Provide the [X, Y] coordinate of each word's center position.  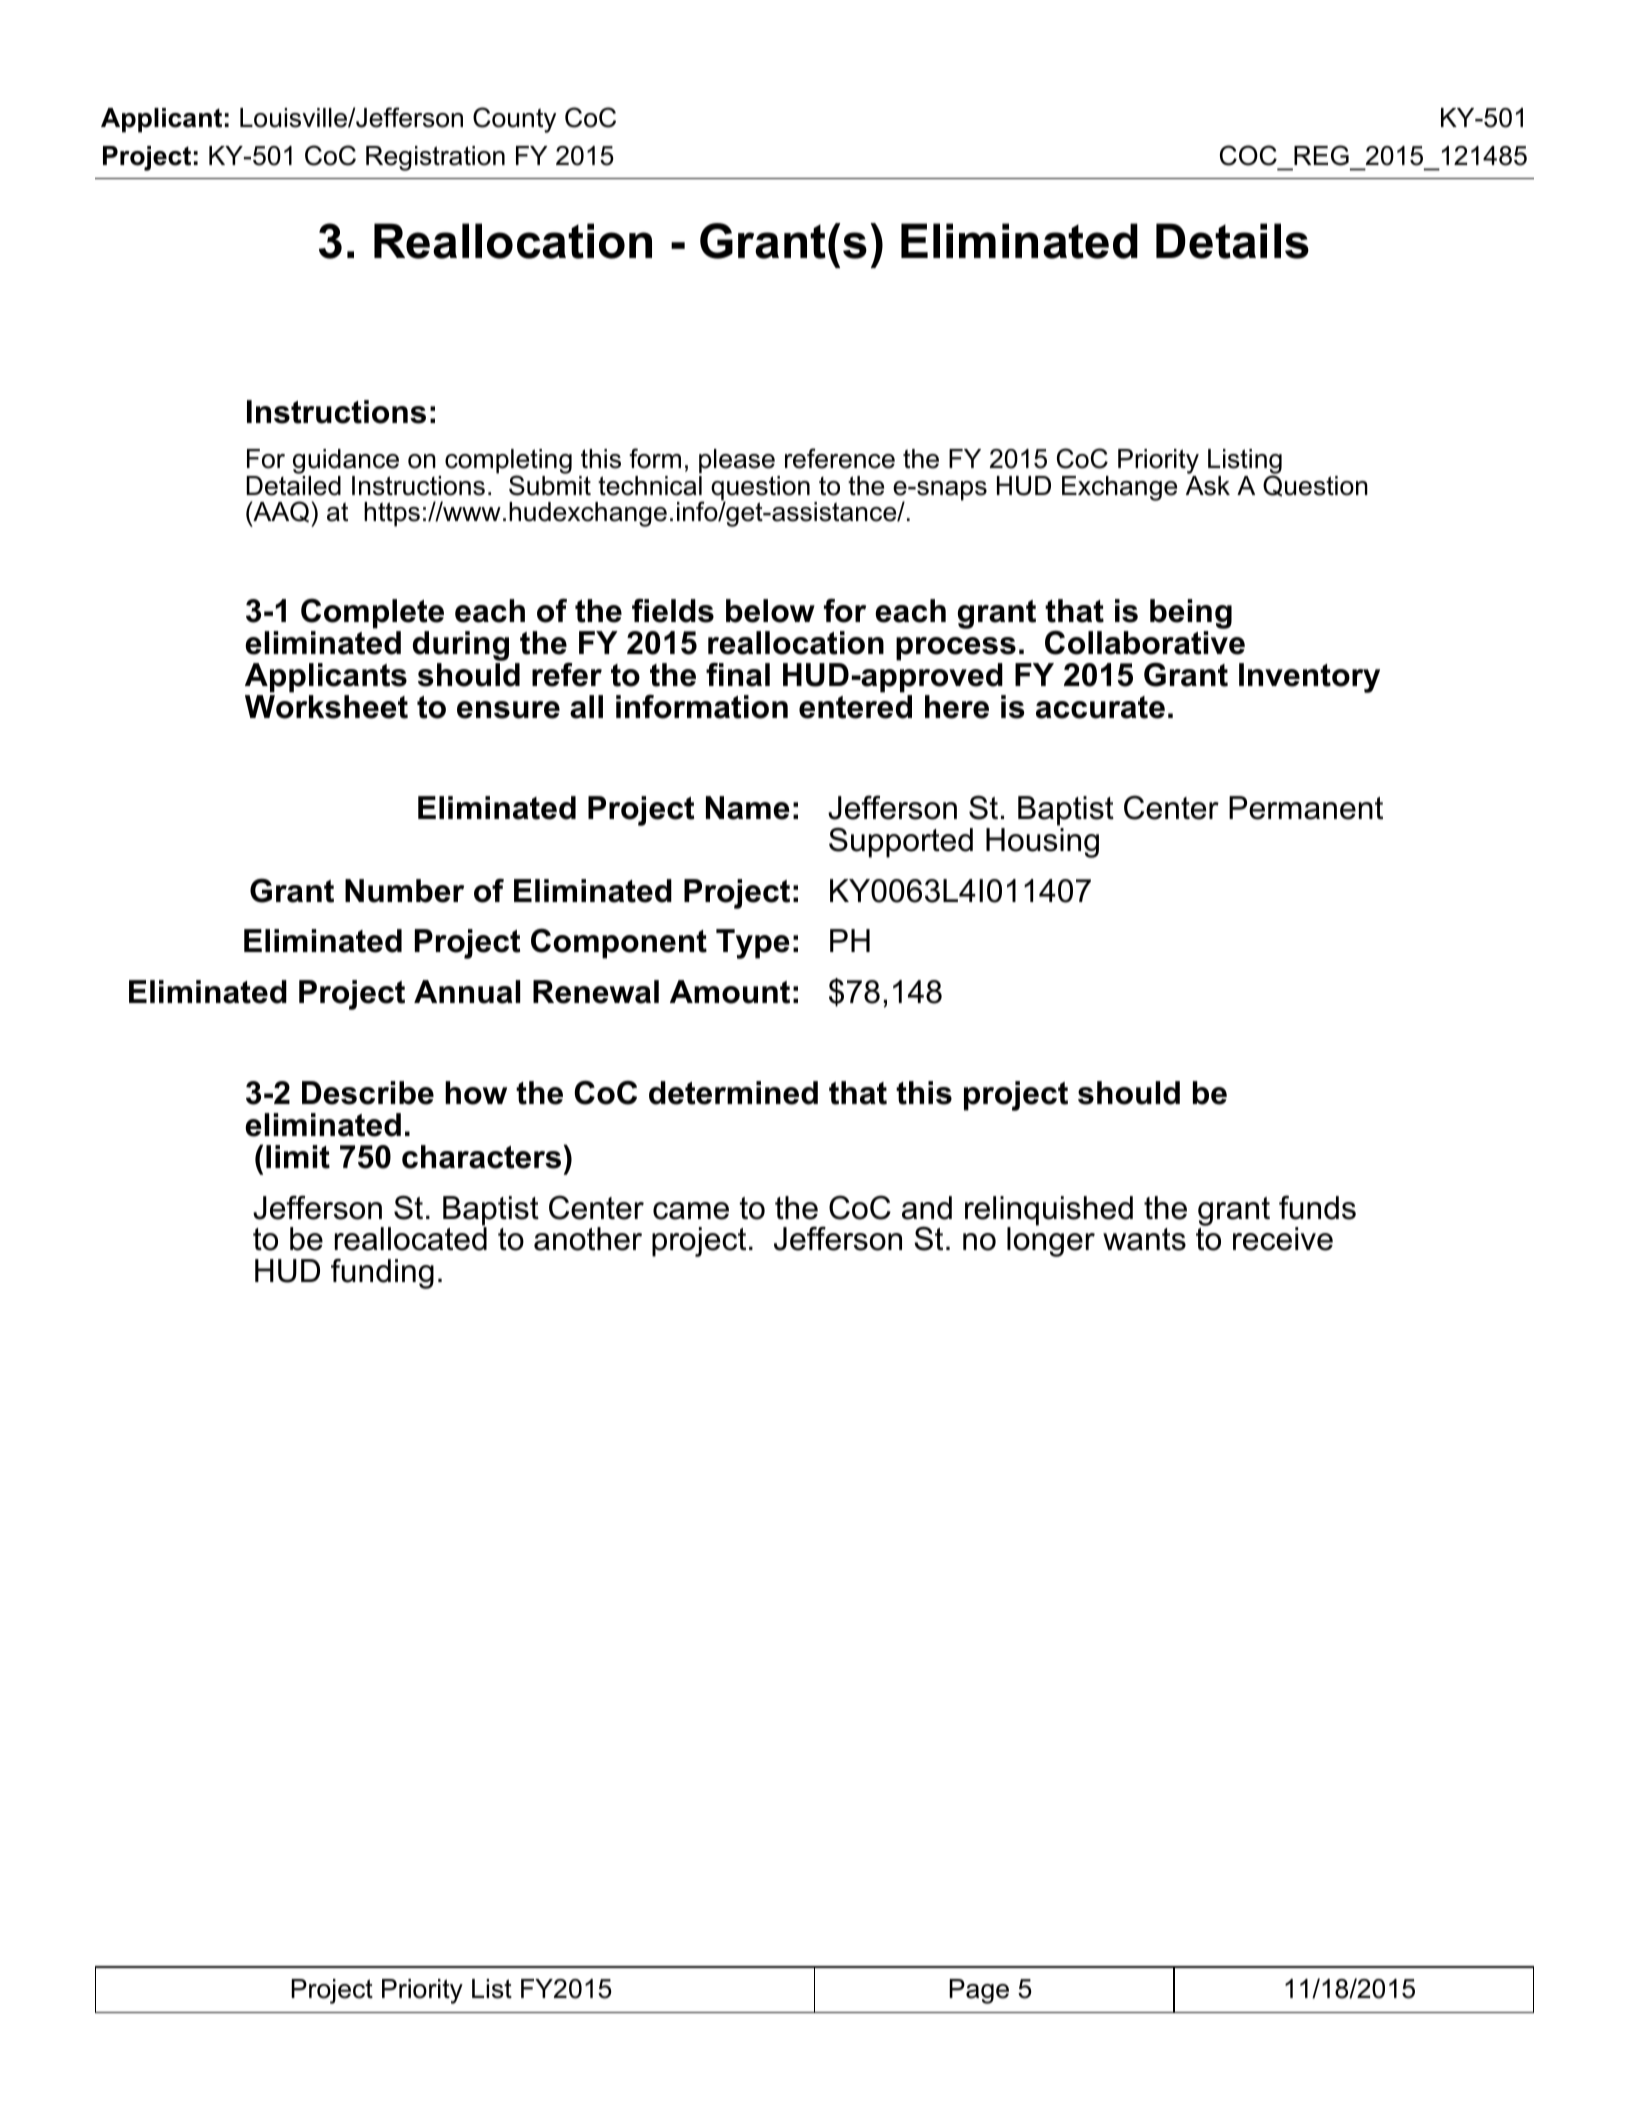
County [514, 120]
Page [979, 1991]
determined [733, 1093]
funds [1317, 1207]
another [588, 1239]
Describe [368, 1093]
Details [1232, 241]
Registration [435, 158]
